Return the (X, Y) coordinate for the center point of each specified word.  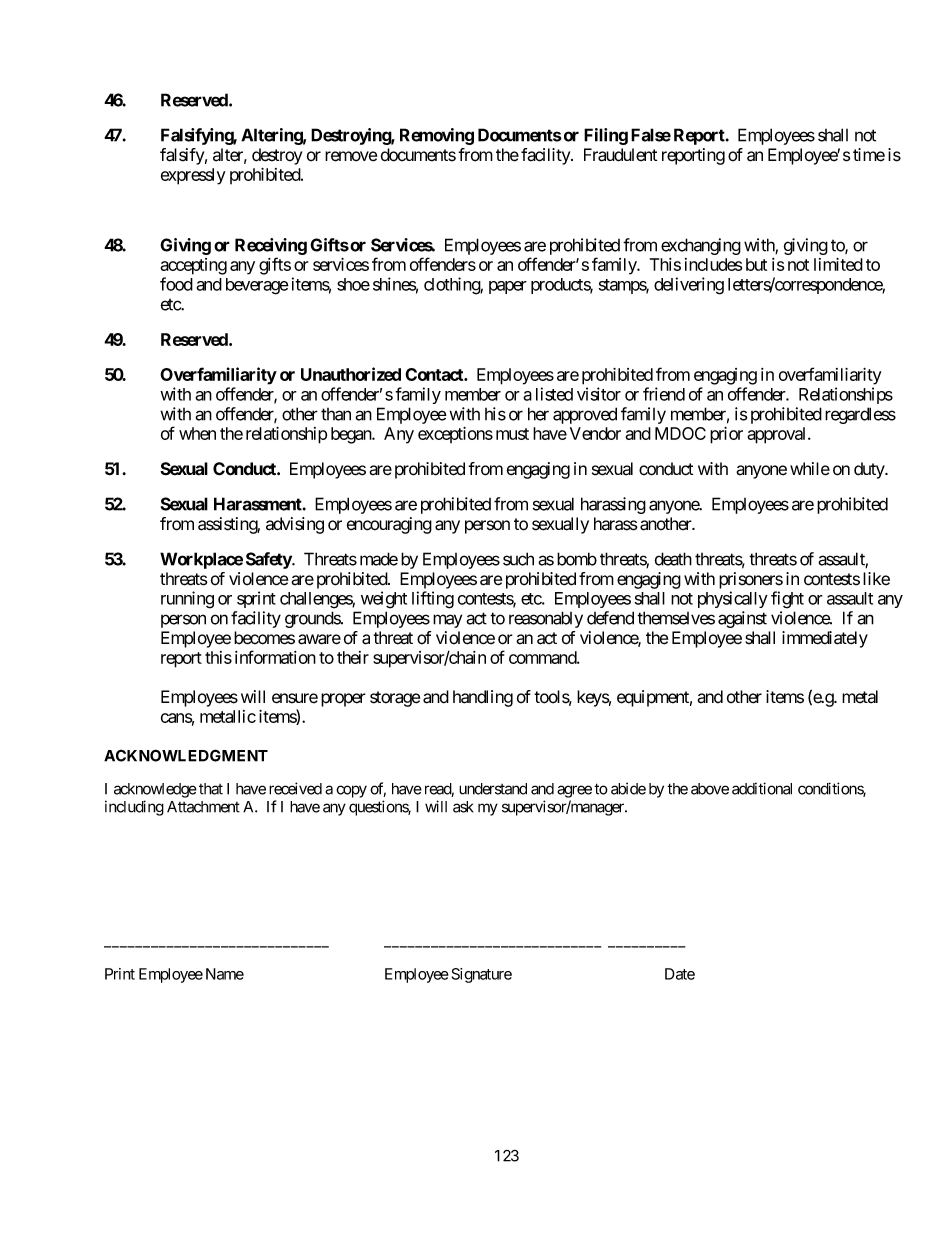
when (197, 433)
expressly (193, 176)
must (512, 434)
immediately (825, 639)
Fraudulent (620, 155)
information (275, 657)
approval (778, 435)
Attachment (203, 807)
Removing (437, 136)
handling (483, 698)
